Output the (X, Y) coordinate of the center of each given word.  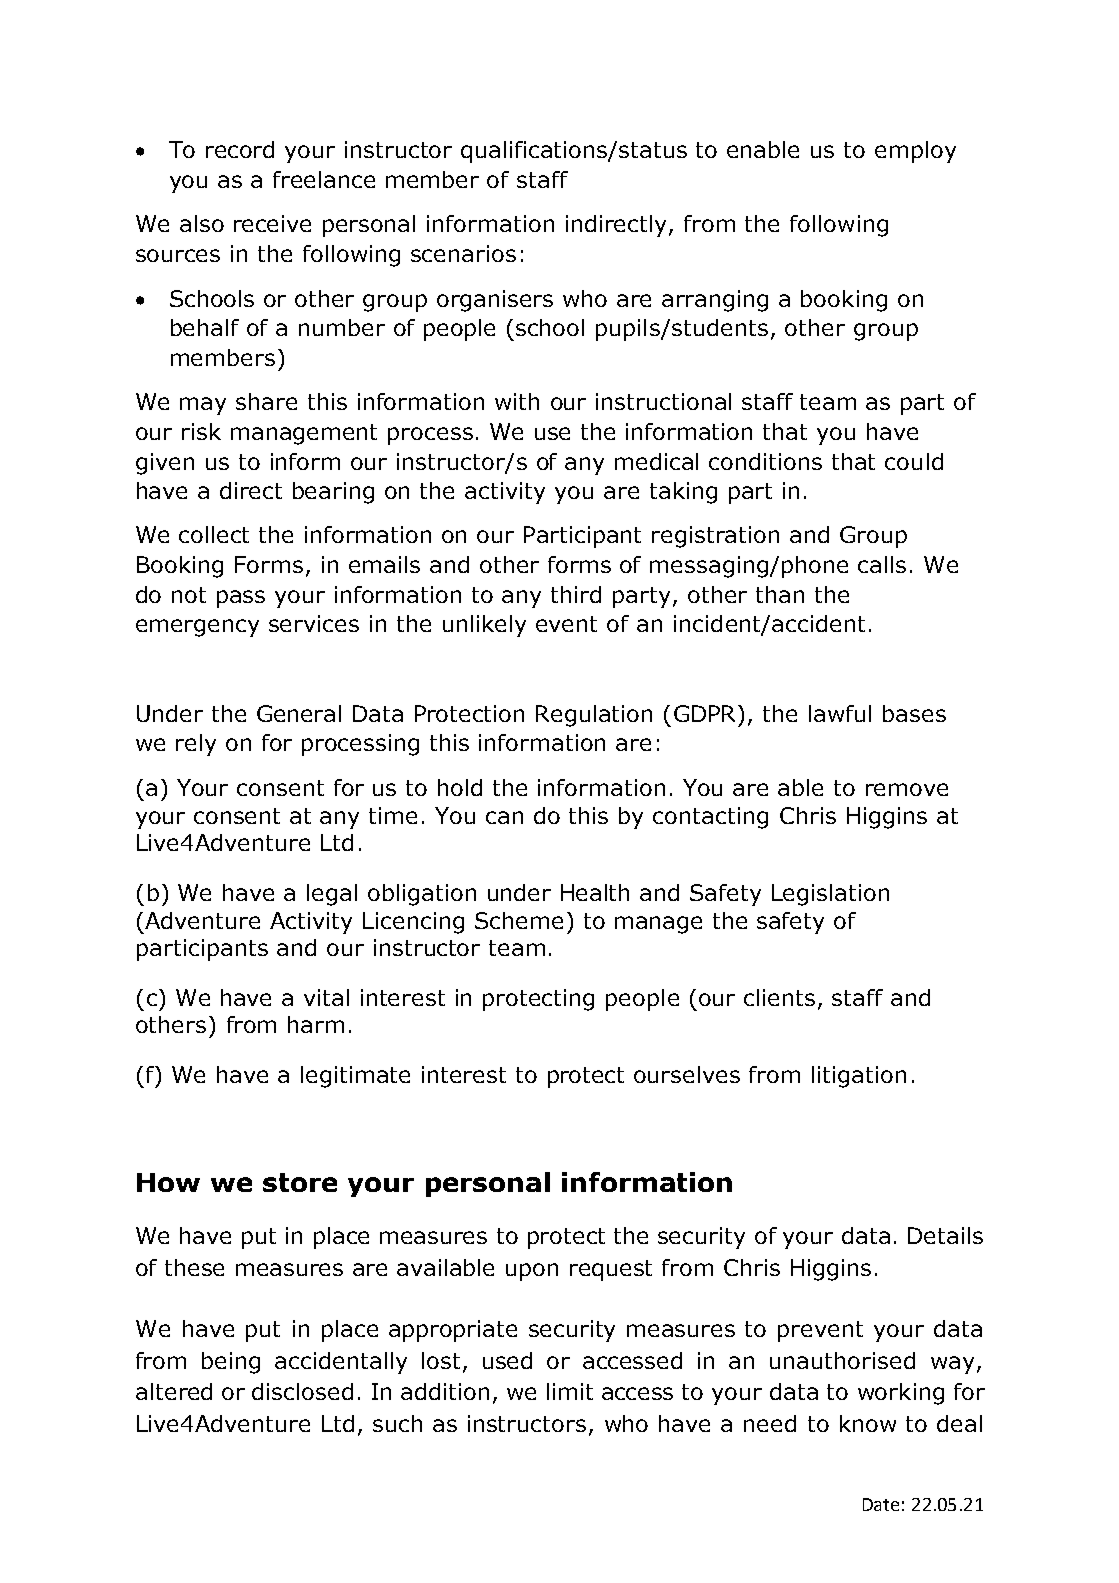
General (299, 713)
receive (272, 223)
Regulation (594, 716)
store (300, 1182)
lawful (840, 713)
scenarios (463, 253)
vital (326, 997)
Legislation (830, 895)
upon (532, 1272)
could (914, 461)
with (517, 401)
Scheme (519, 920)
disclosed (302, 1391)
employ (915, 152)
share (266, 401)
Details (945, 1235)
